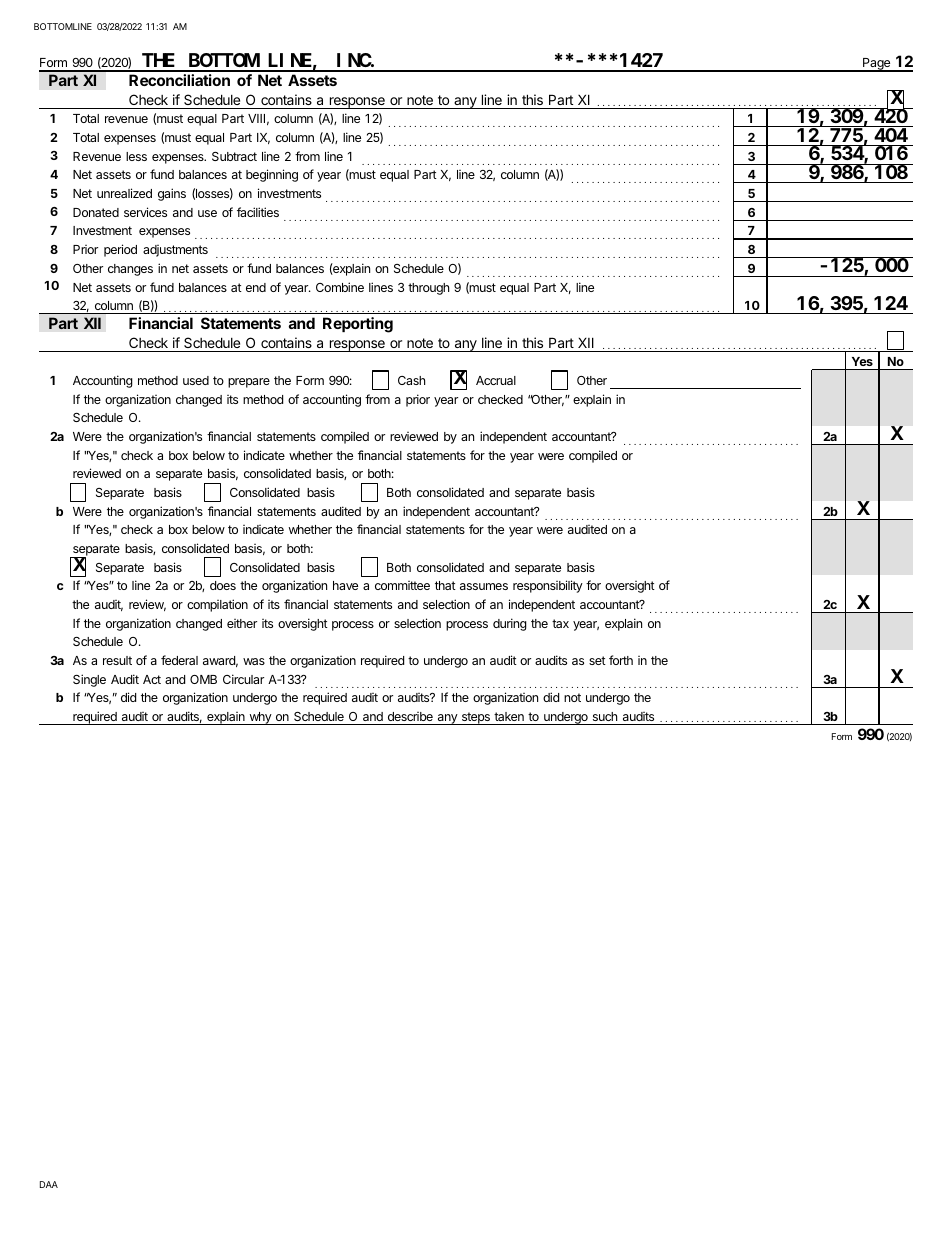 This image has height=1233, width=952. I want to click on such, so click(605, 716).
